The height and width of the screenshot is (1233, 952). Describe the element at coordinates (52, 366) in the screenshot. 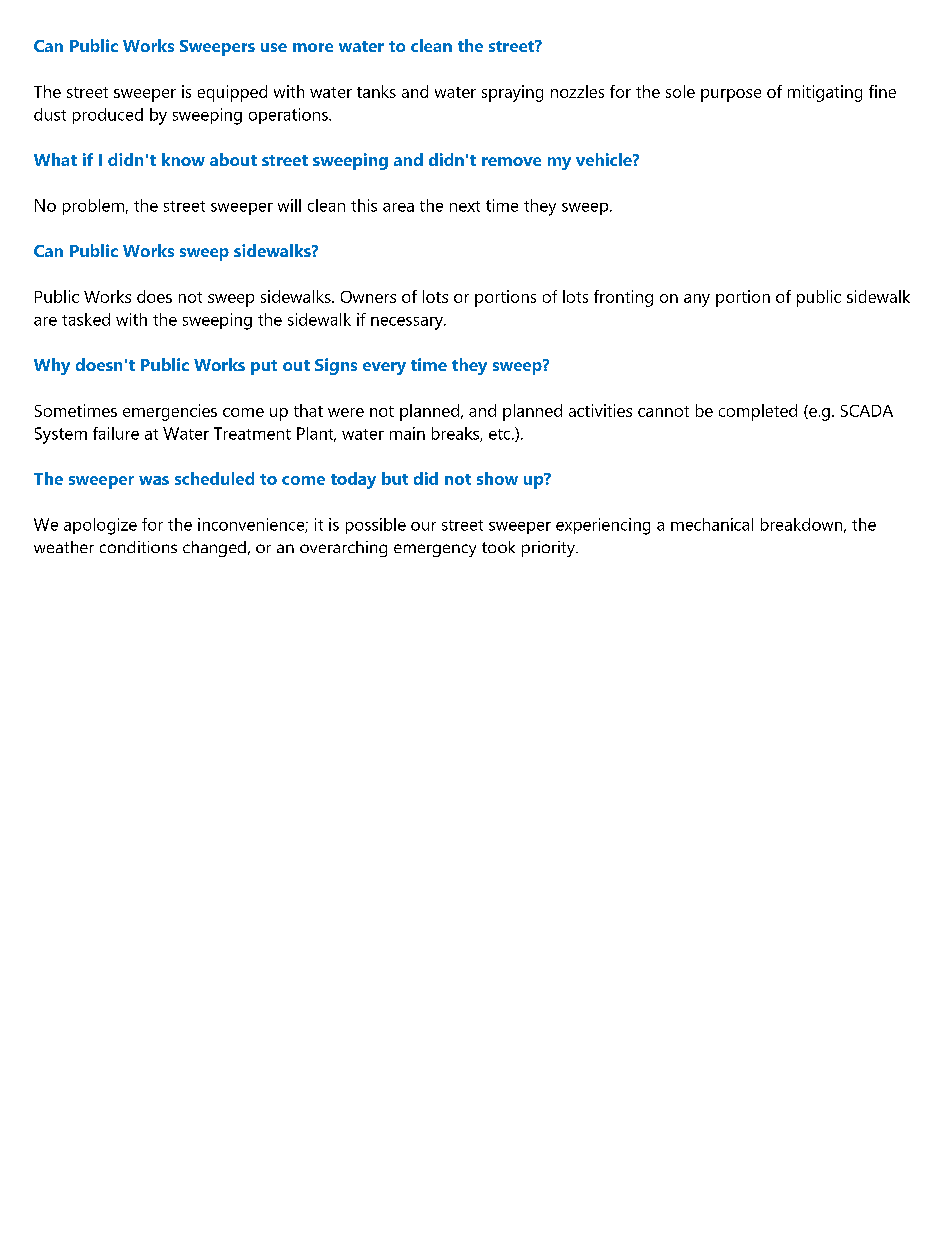

I see `Why` at that location.
